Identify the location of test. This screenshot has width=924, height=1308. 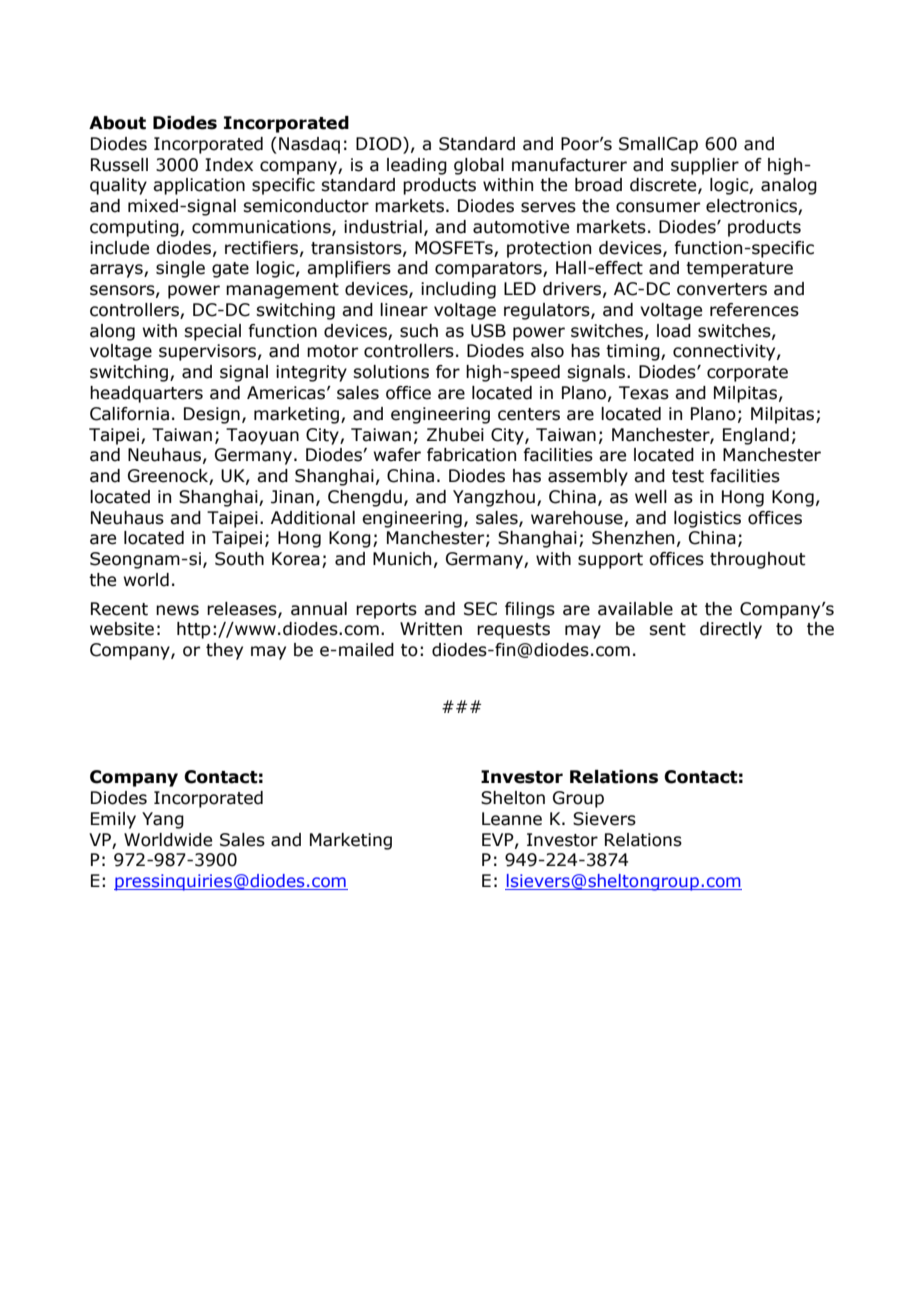
(688, 476).
